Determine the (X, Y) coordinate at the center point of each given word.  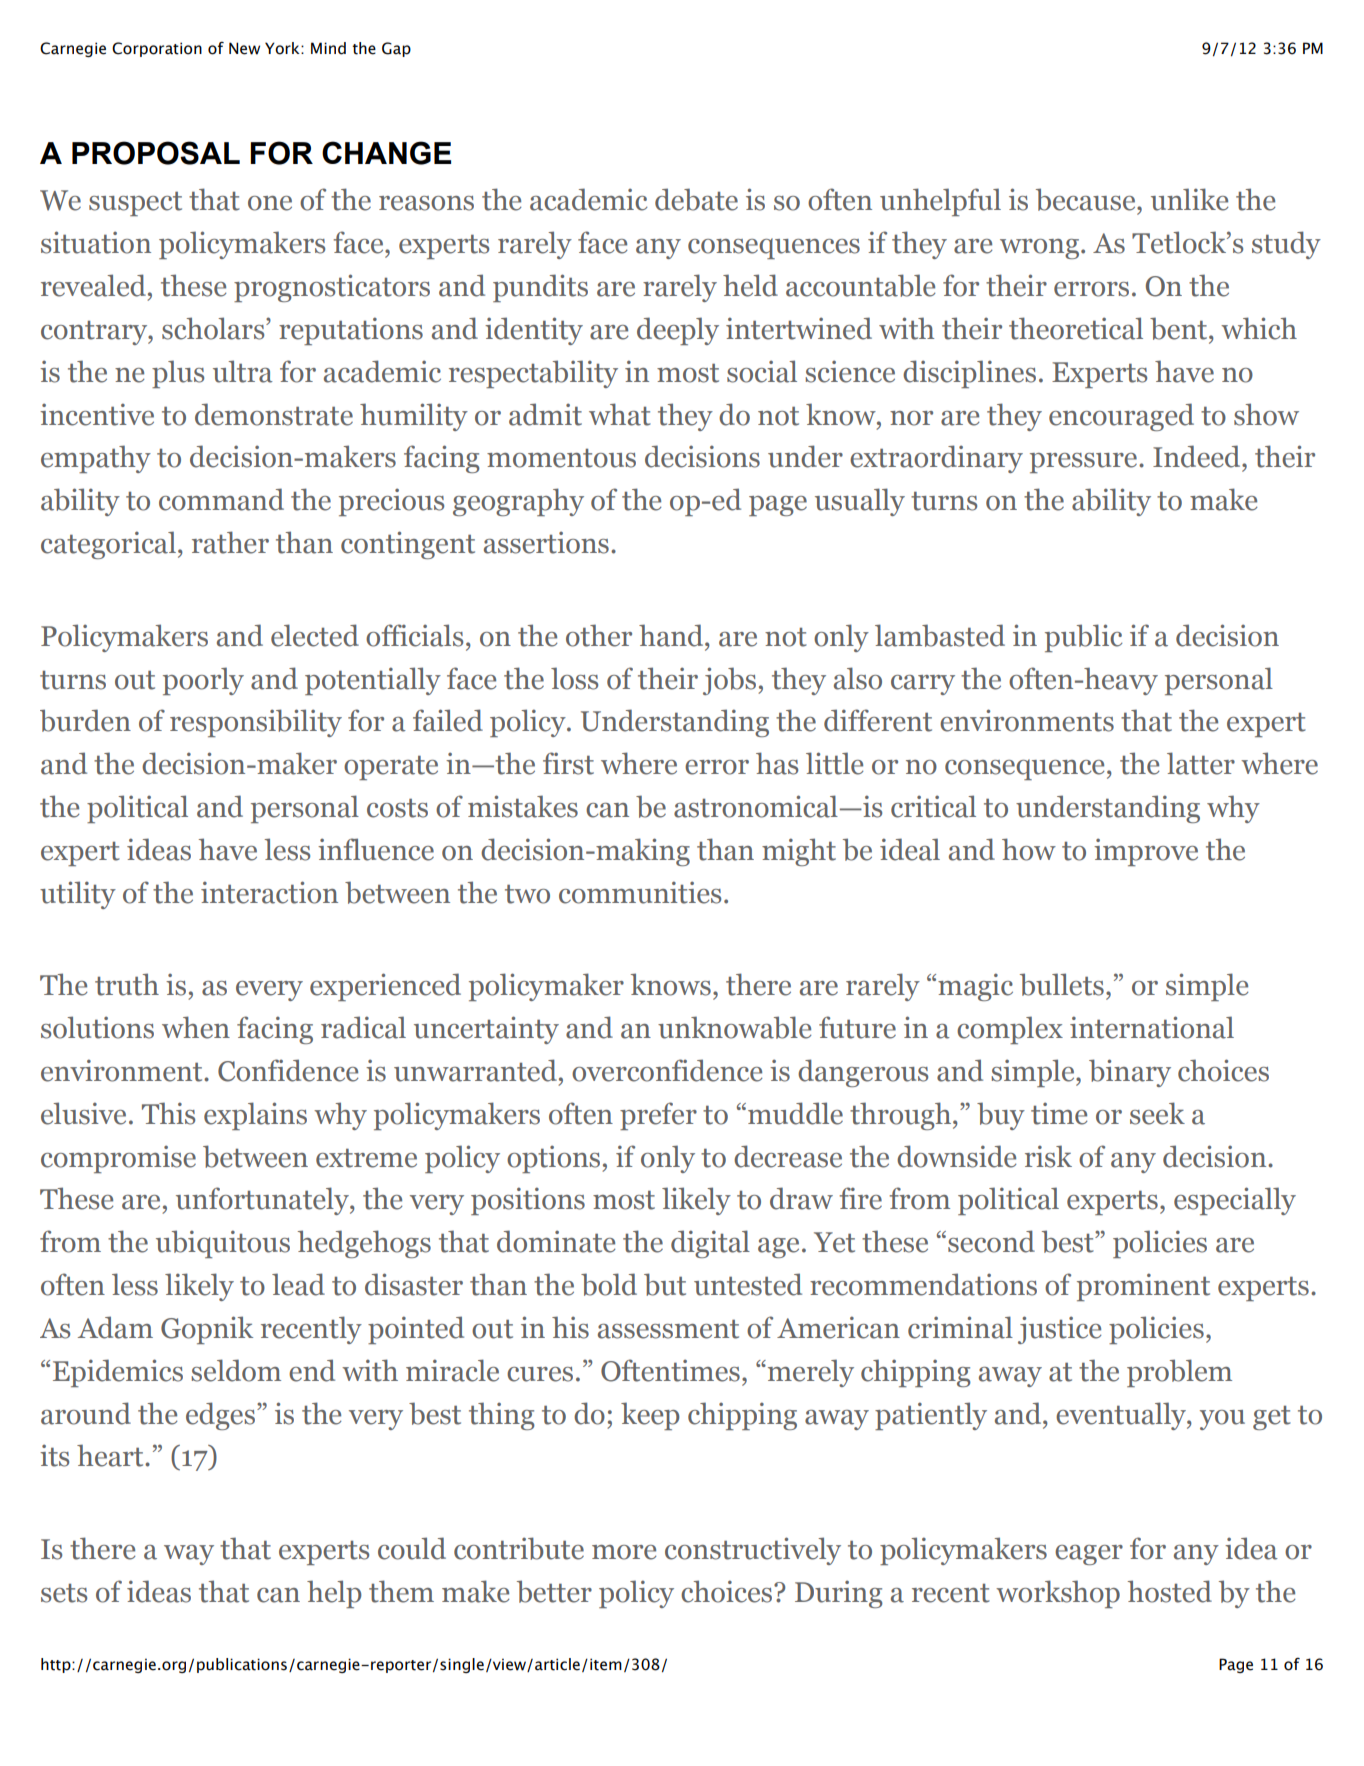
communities (640, 892)
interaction (269, 892)
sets (64, 1593)
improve (1146, 852)
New (244, 48)
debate (696, 199)
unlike (1189, 199)
